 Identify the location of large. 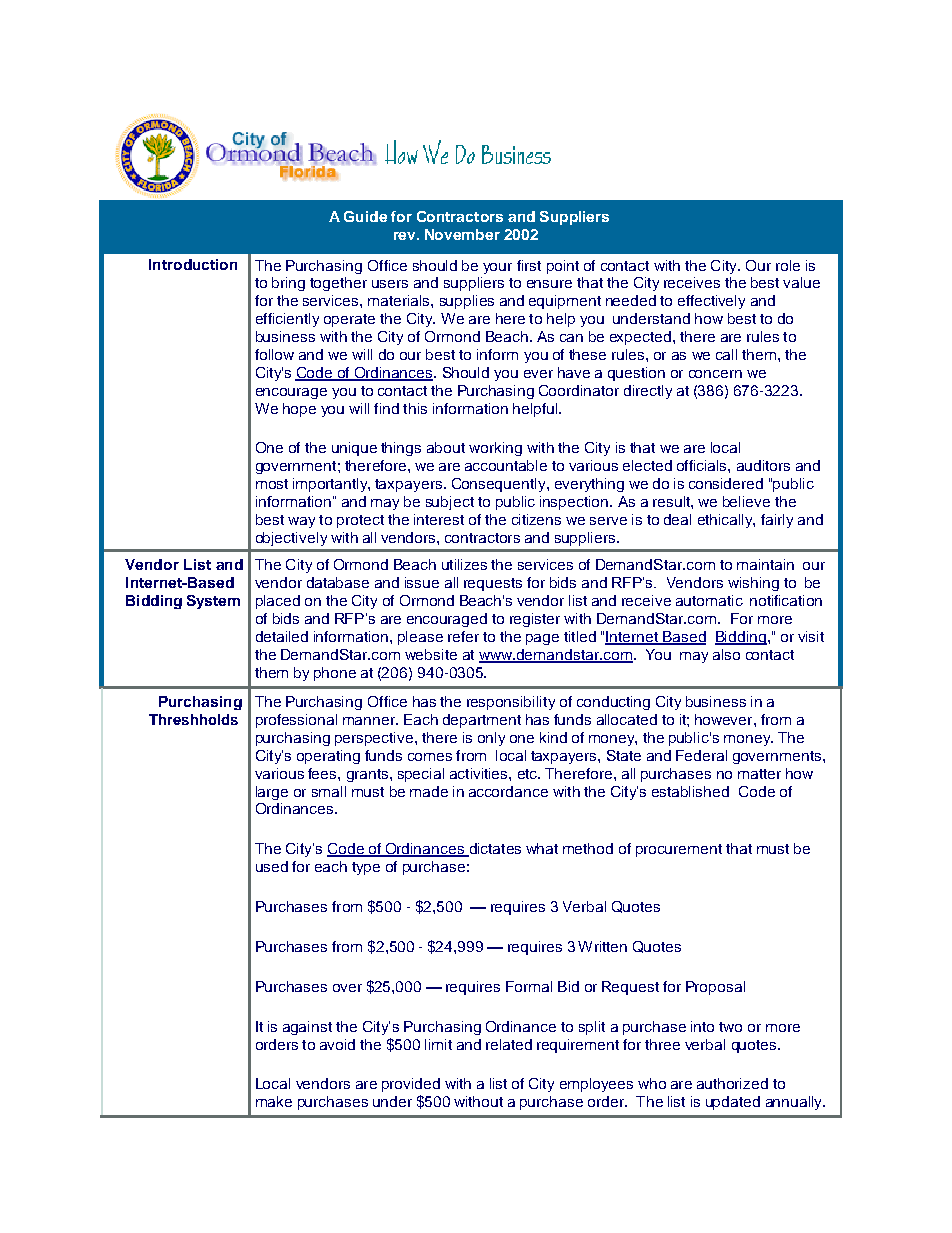
(272, 793).
